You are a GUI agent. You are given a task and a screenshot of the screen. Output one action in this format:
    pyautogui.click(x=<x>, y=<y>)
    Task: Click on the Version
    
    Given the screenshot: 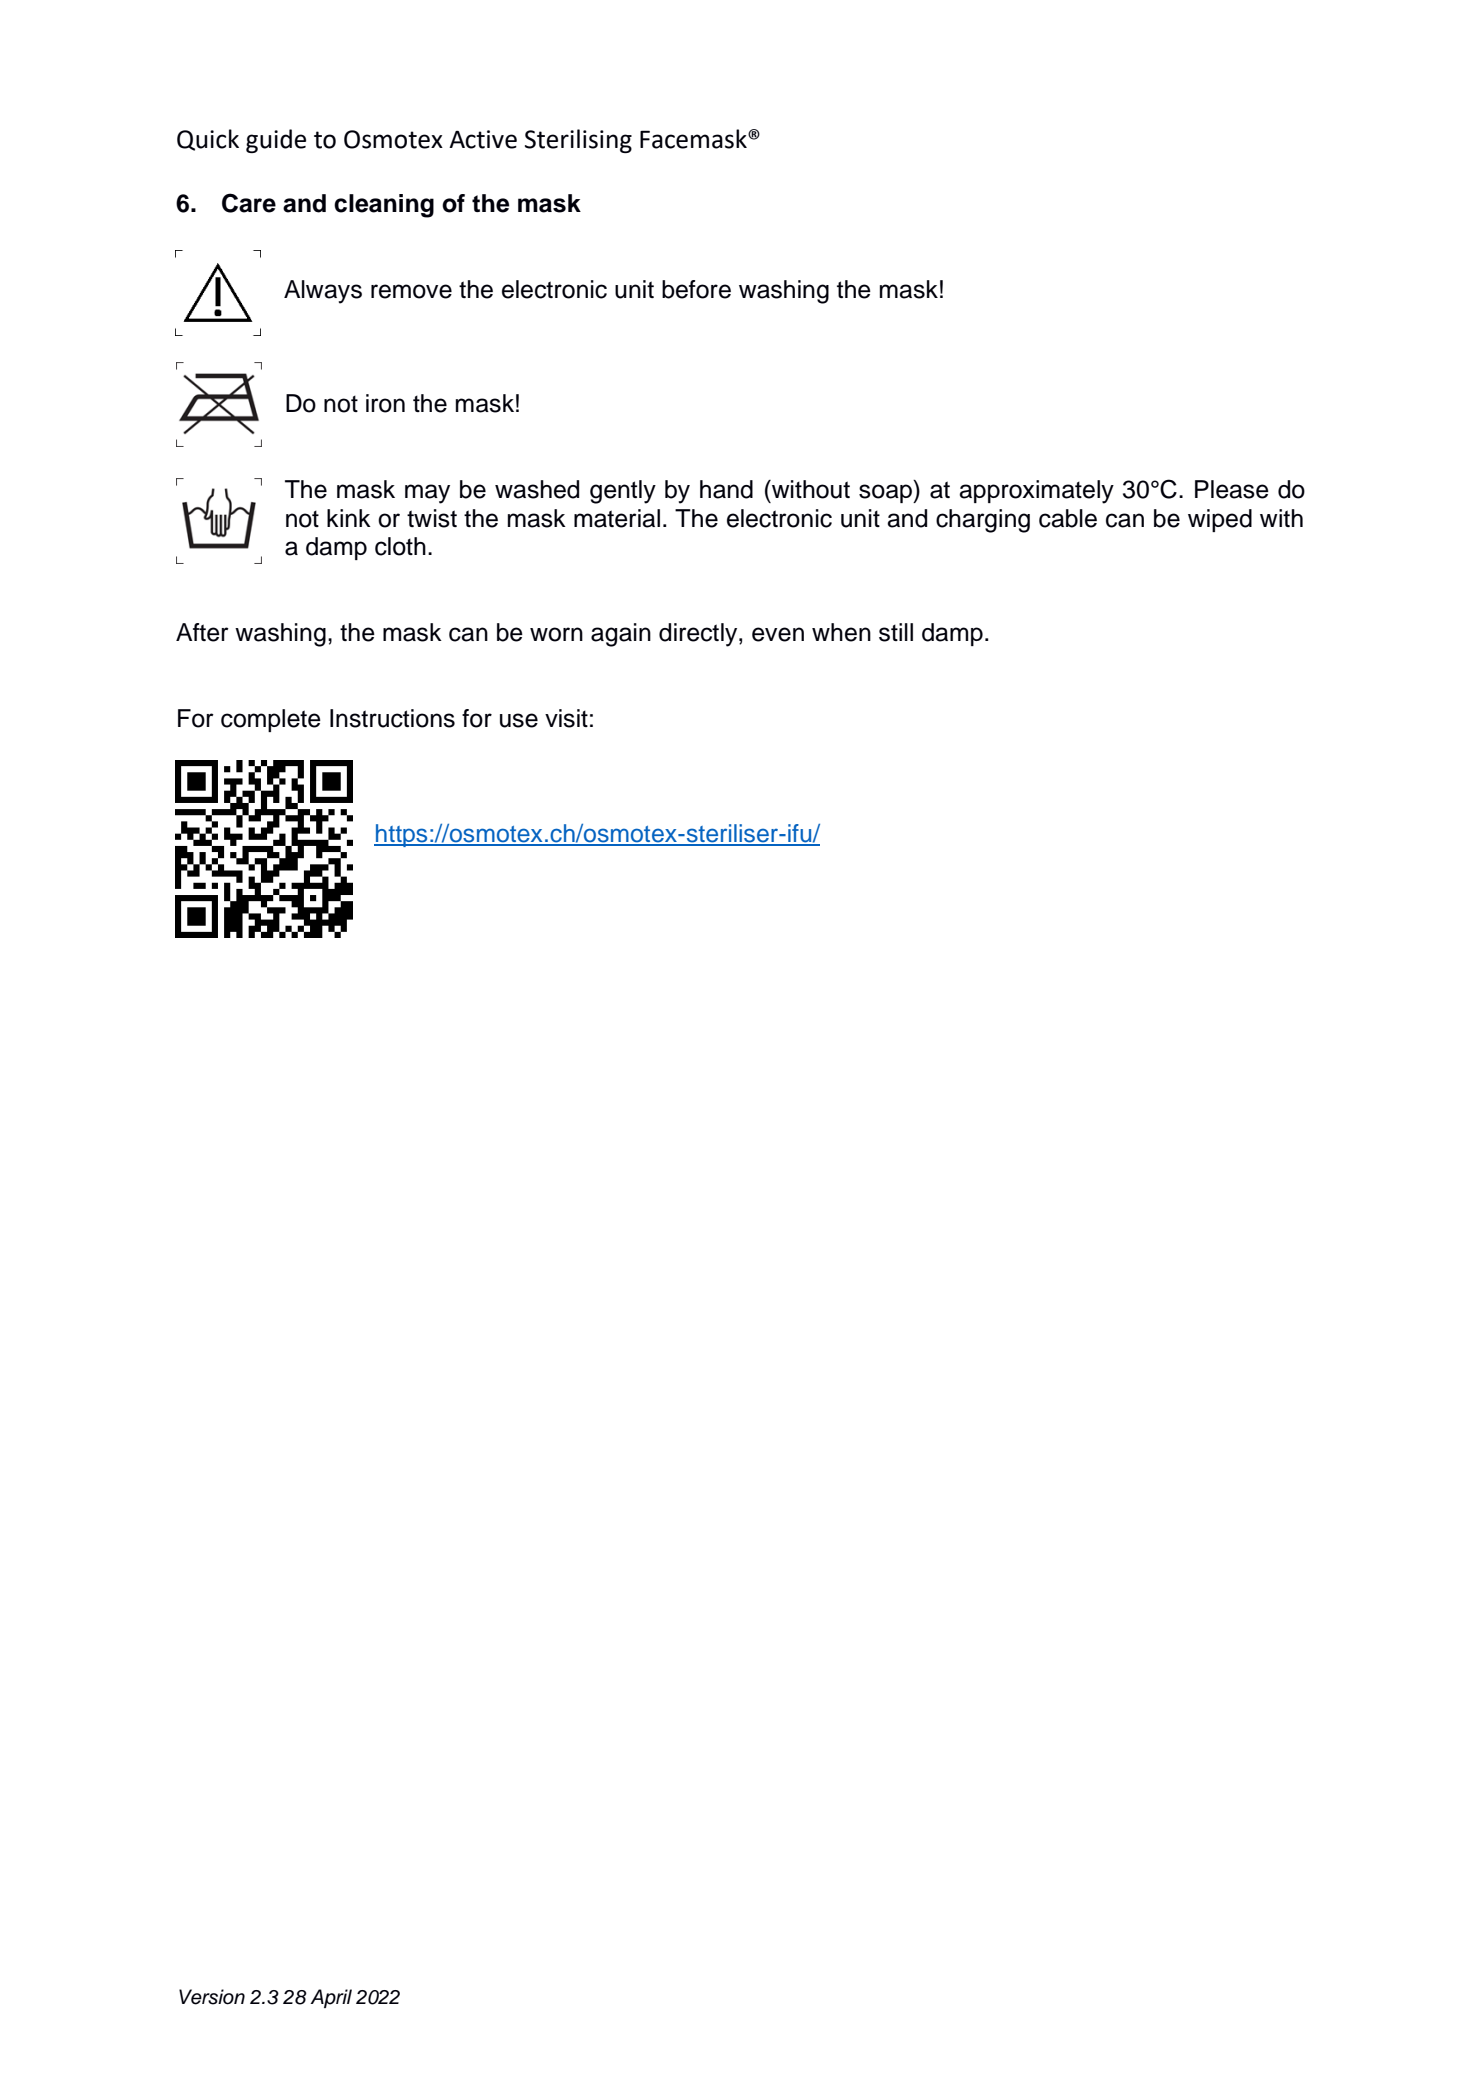 What is the action you would take?
    pyautogui.click(x=212, y=1997)
